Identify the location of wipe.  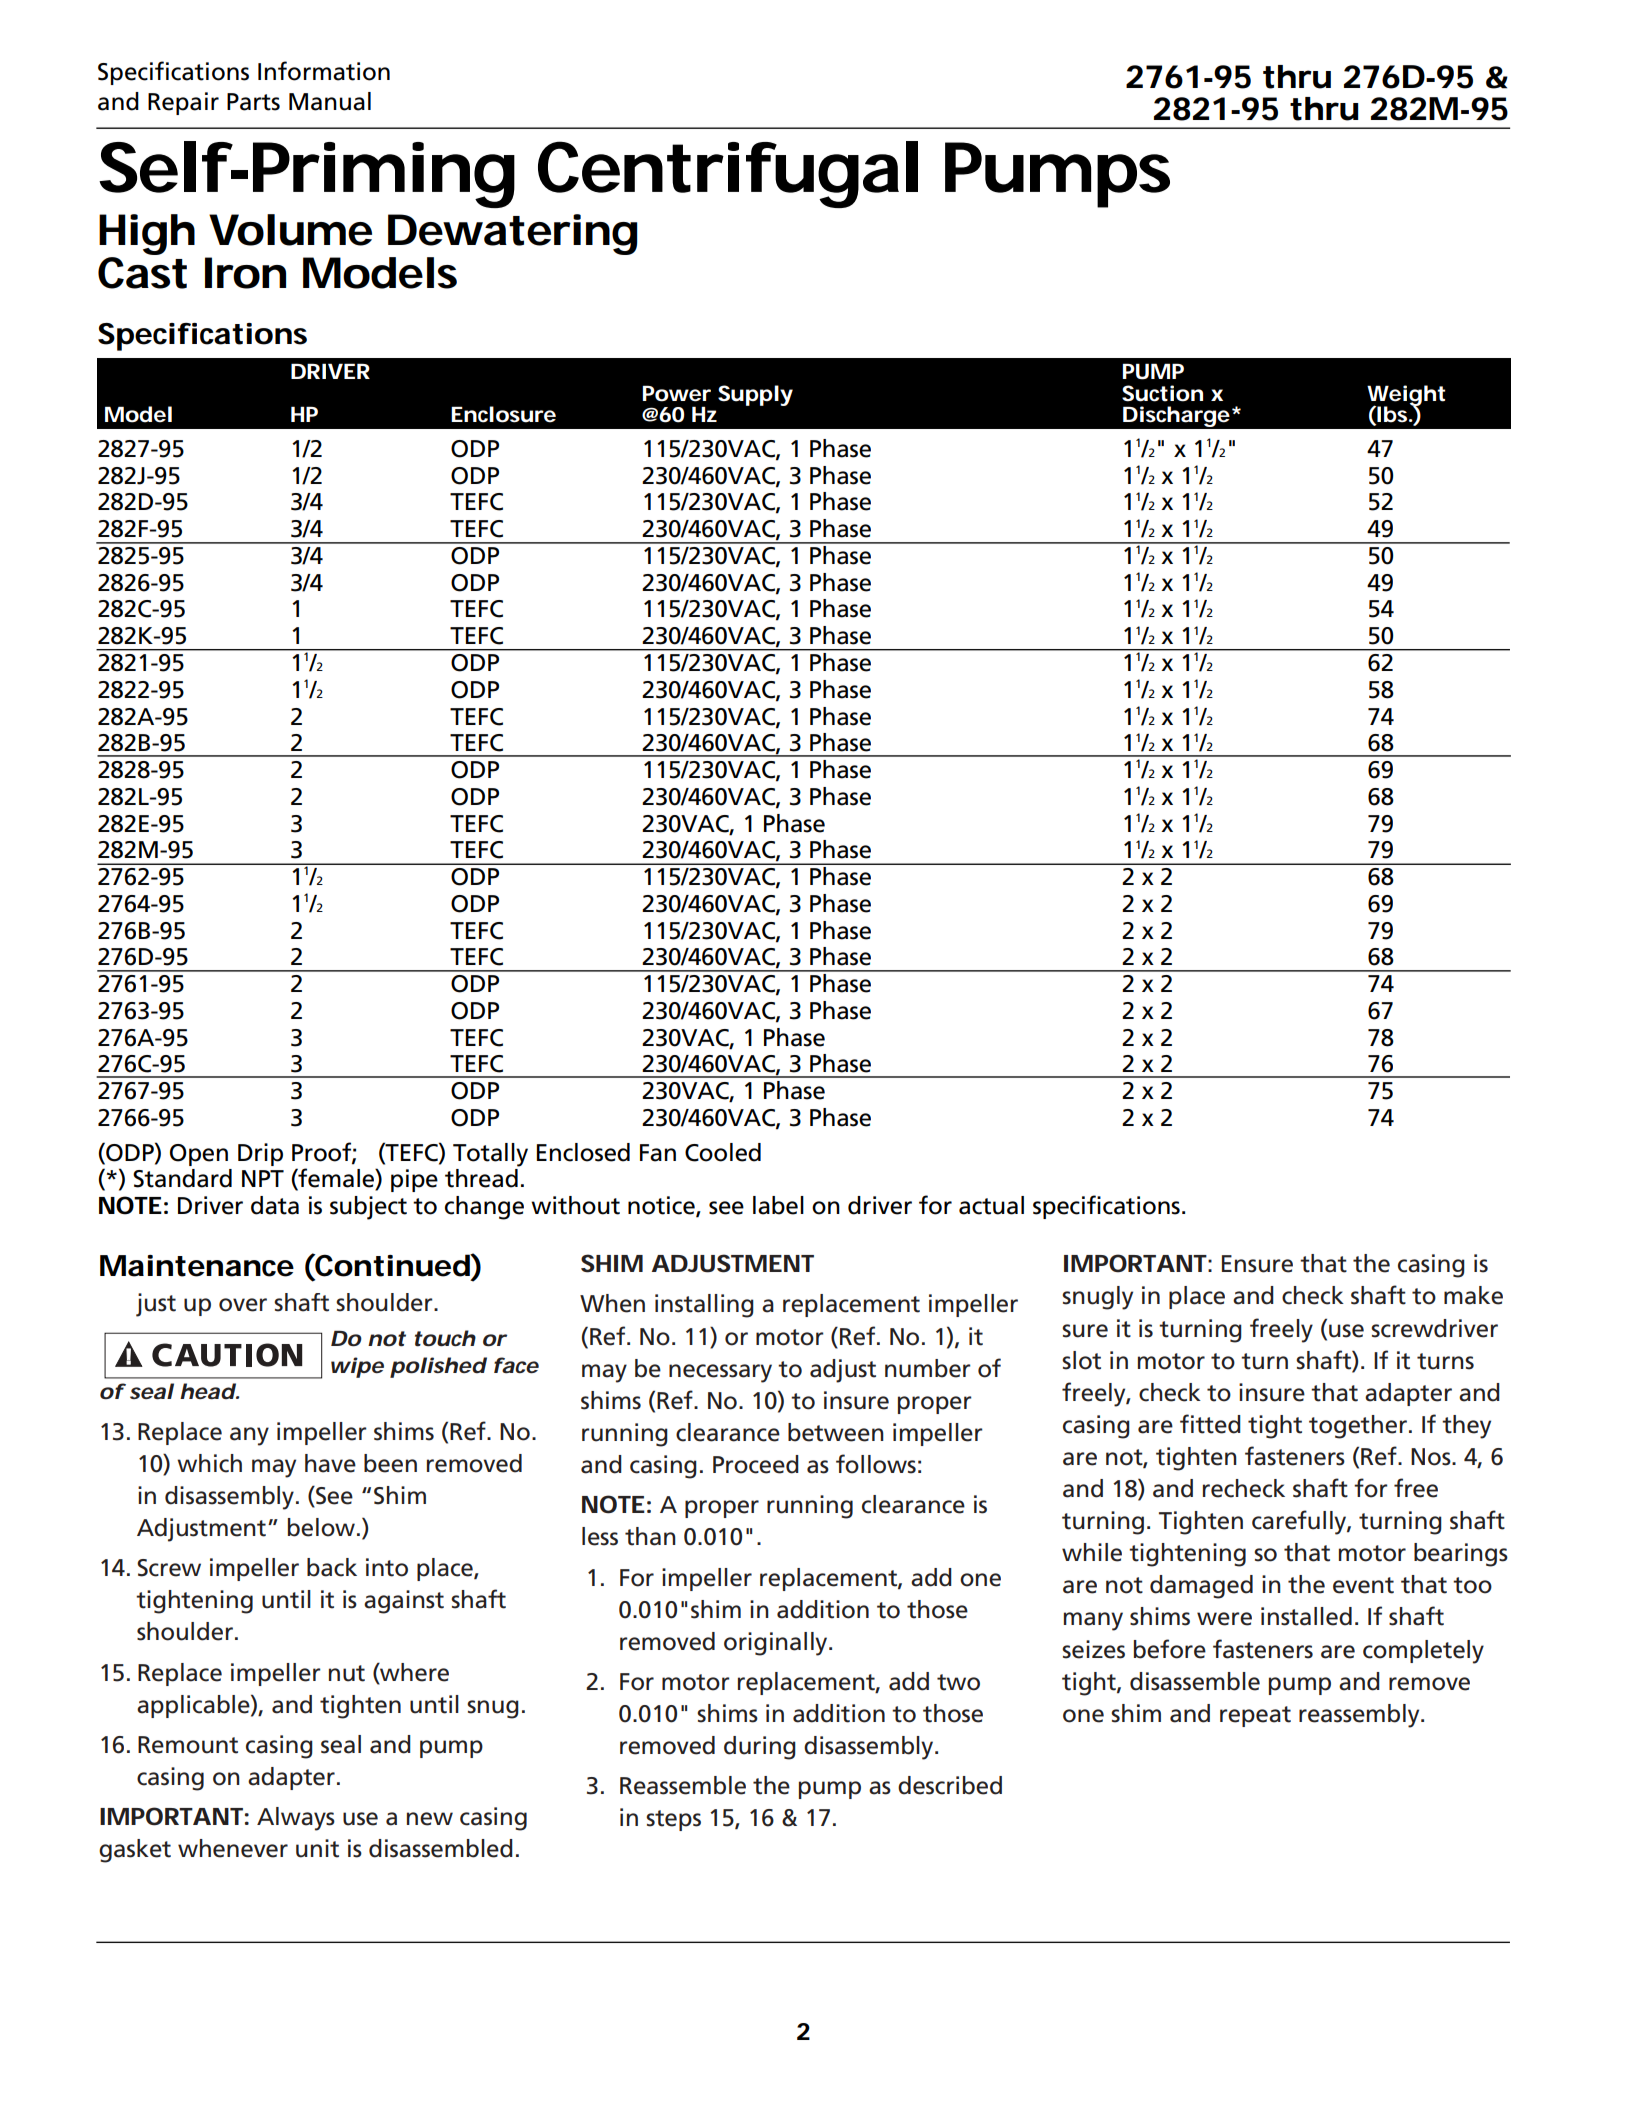
(357, 1367).
